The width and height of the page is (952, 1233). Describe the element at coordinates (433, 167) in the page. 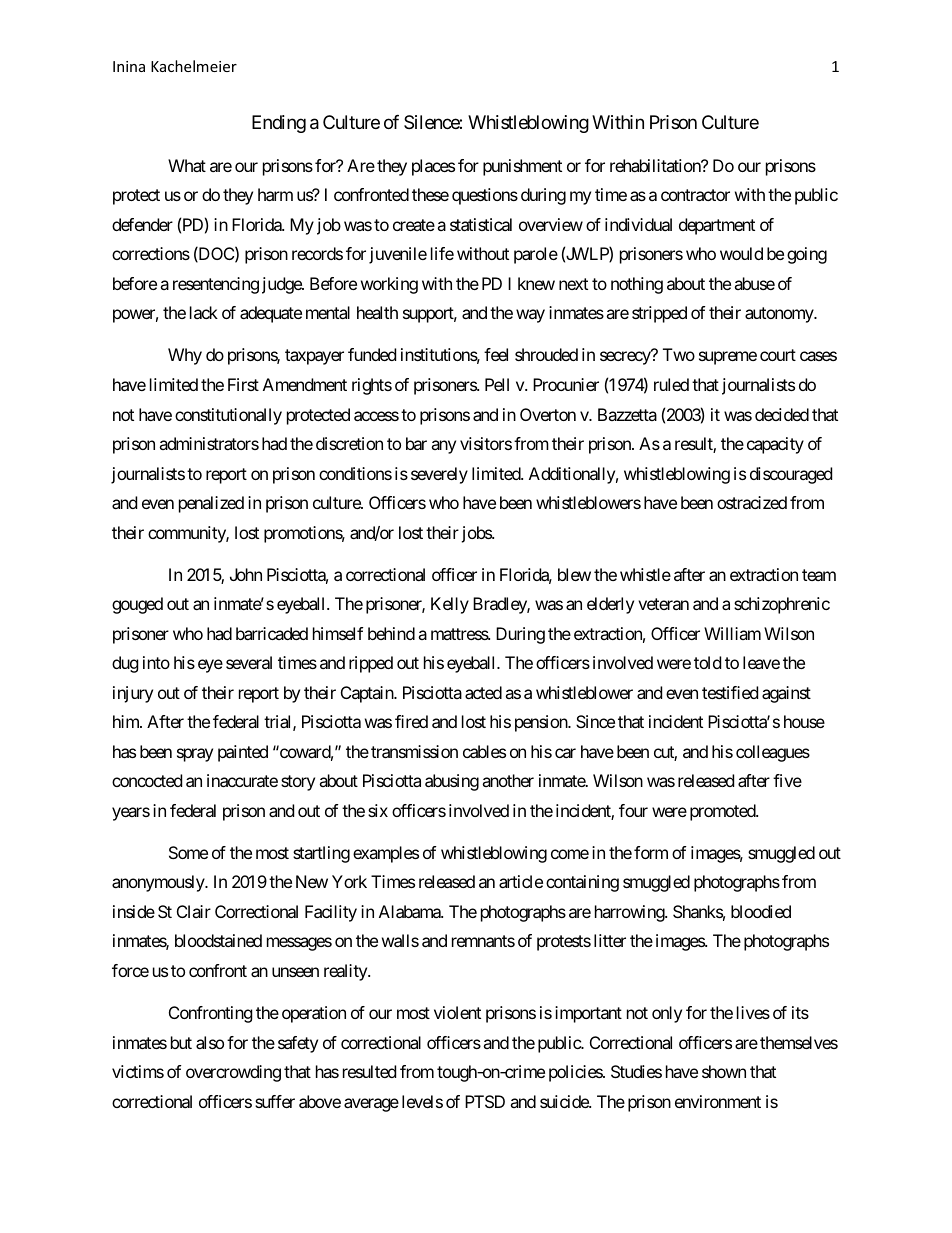

I see `places` at that location.
